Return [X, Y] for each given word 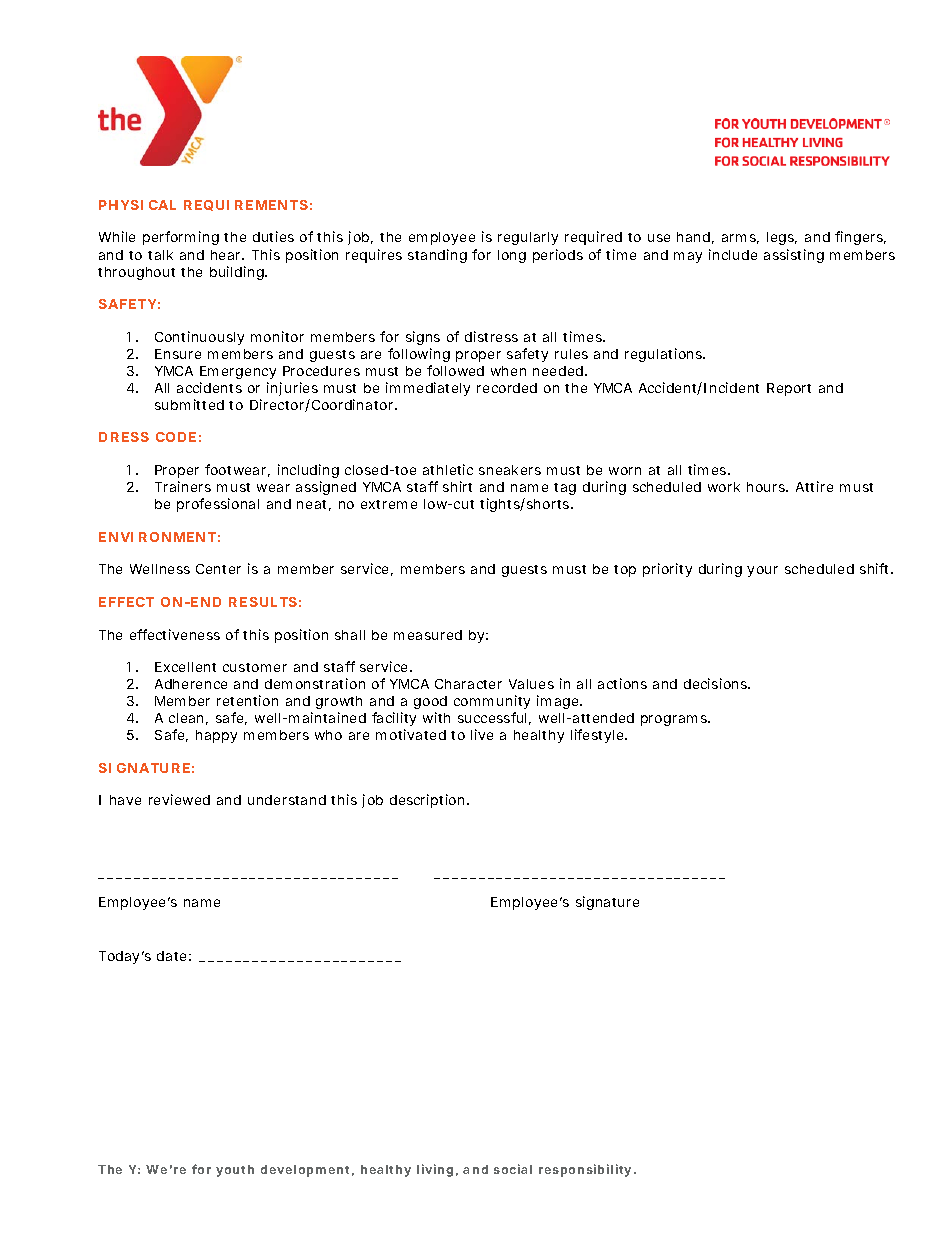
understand [287, 800]
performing [181, 238]
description [429, 801]
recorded [507, 388]
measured [428, 635]
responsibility [585, 1170]
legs [782, 238]
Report [789, 389]
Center [218, 569]
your [762, 571]
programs [675, 720]
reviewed [179, 799]
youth [235, 1171]
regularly [528, 238]
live [482, 734]
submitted [189, 404]
